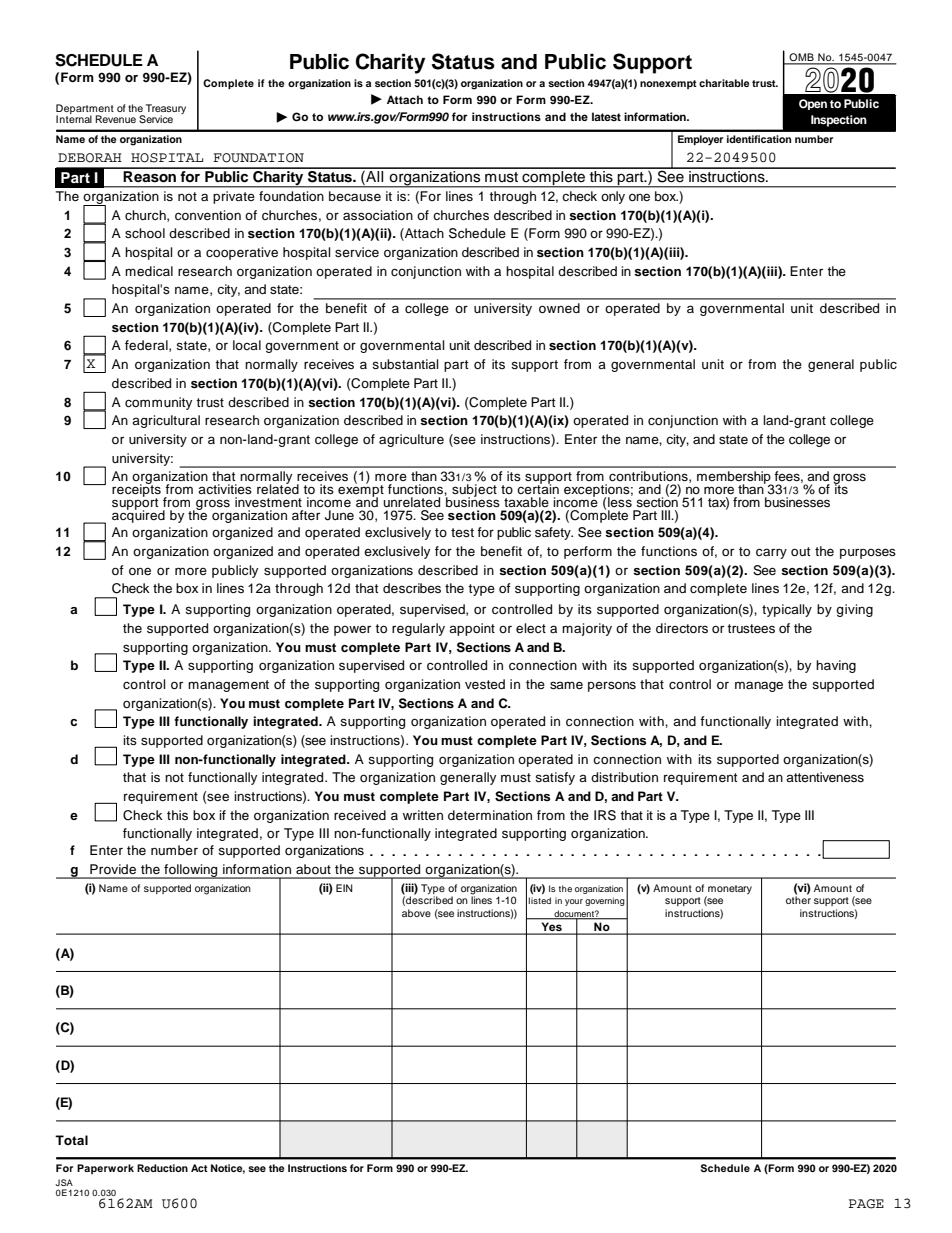  What do you see at coordinates (759, 139) in the screenshot?
I see `identification` at bounding box center [759, 139].
